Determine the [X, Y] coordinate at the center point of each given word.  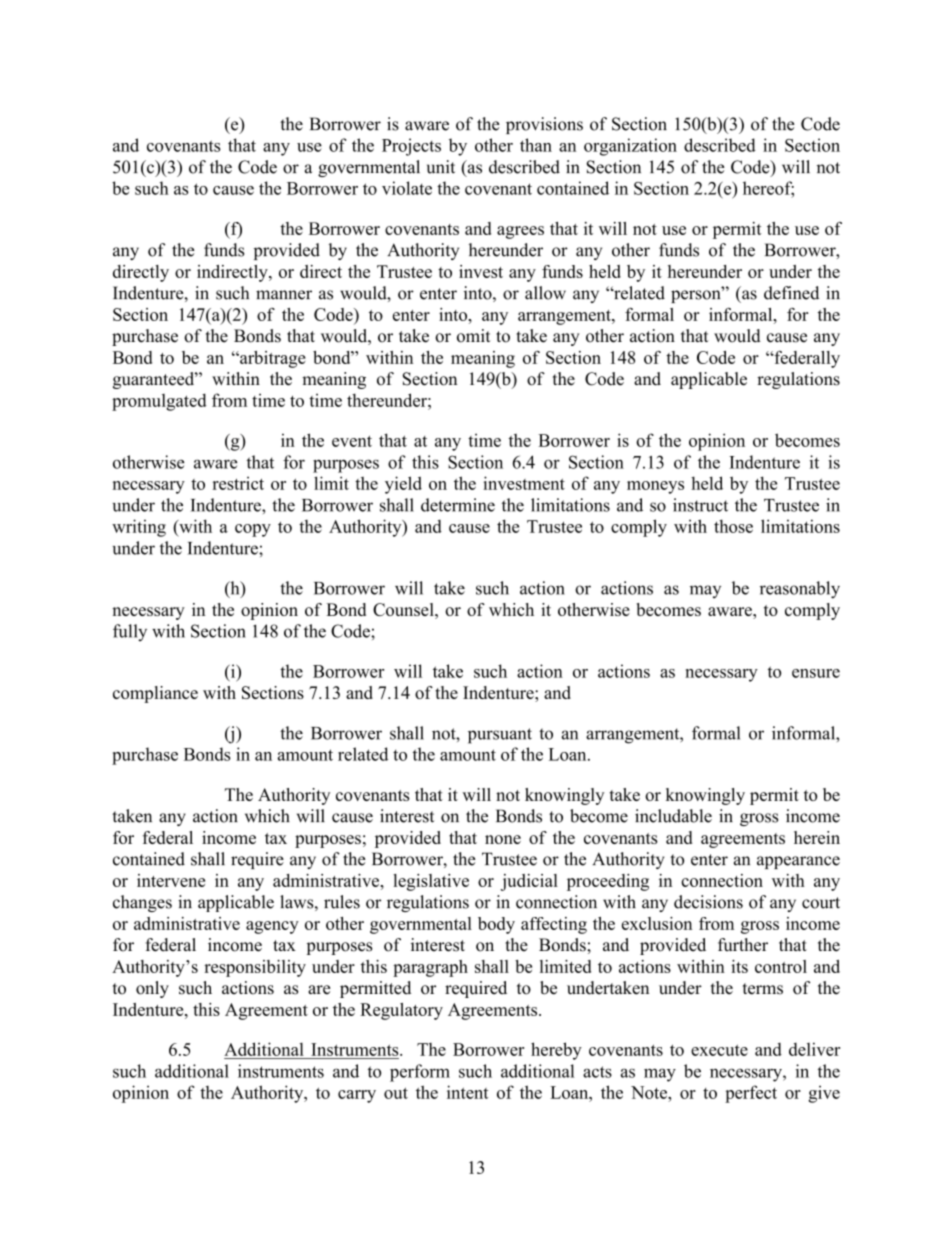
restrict [238, 483]
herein [817, 837]
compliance [155, 694]
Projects [411, 147]
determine [458, 505]
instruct [700, 505]
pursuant [500, 736]
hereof [768, 189]
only [152, 989]
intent [467, 1092]
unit [441, 167]
